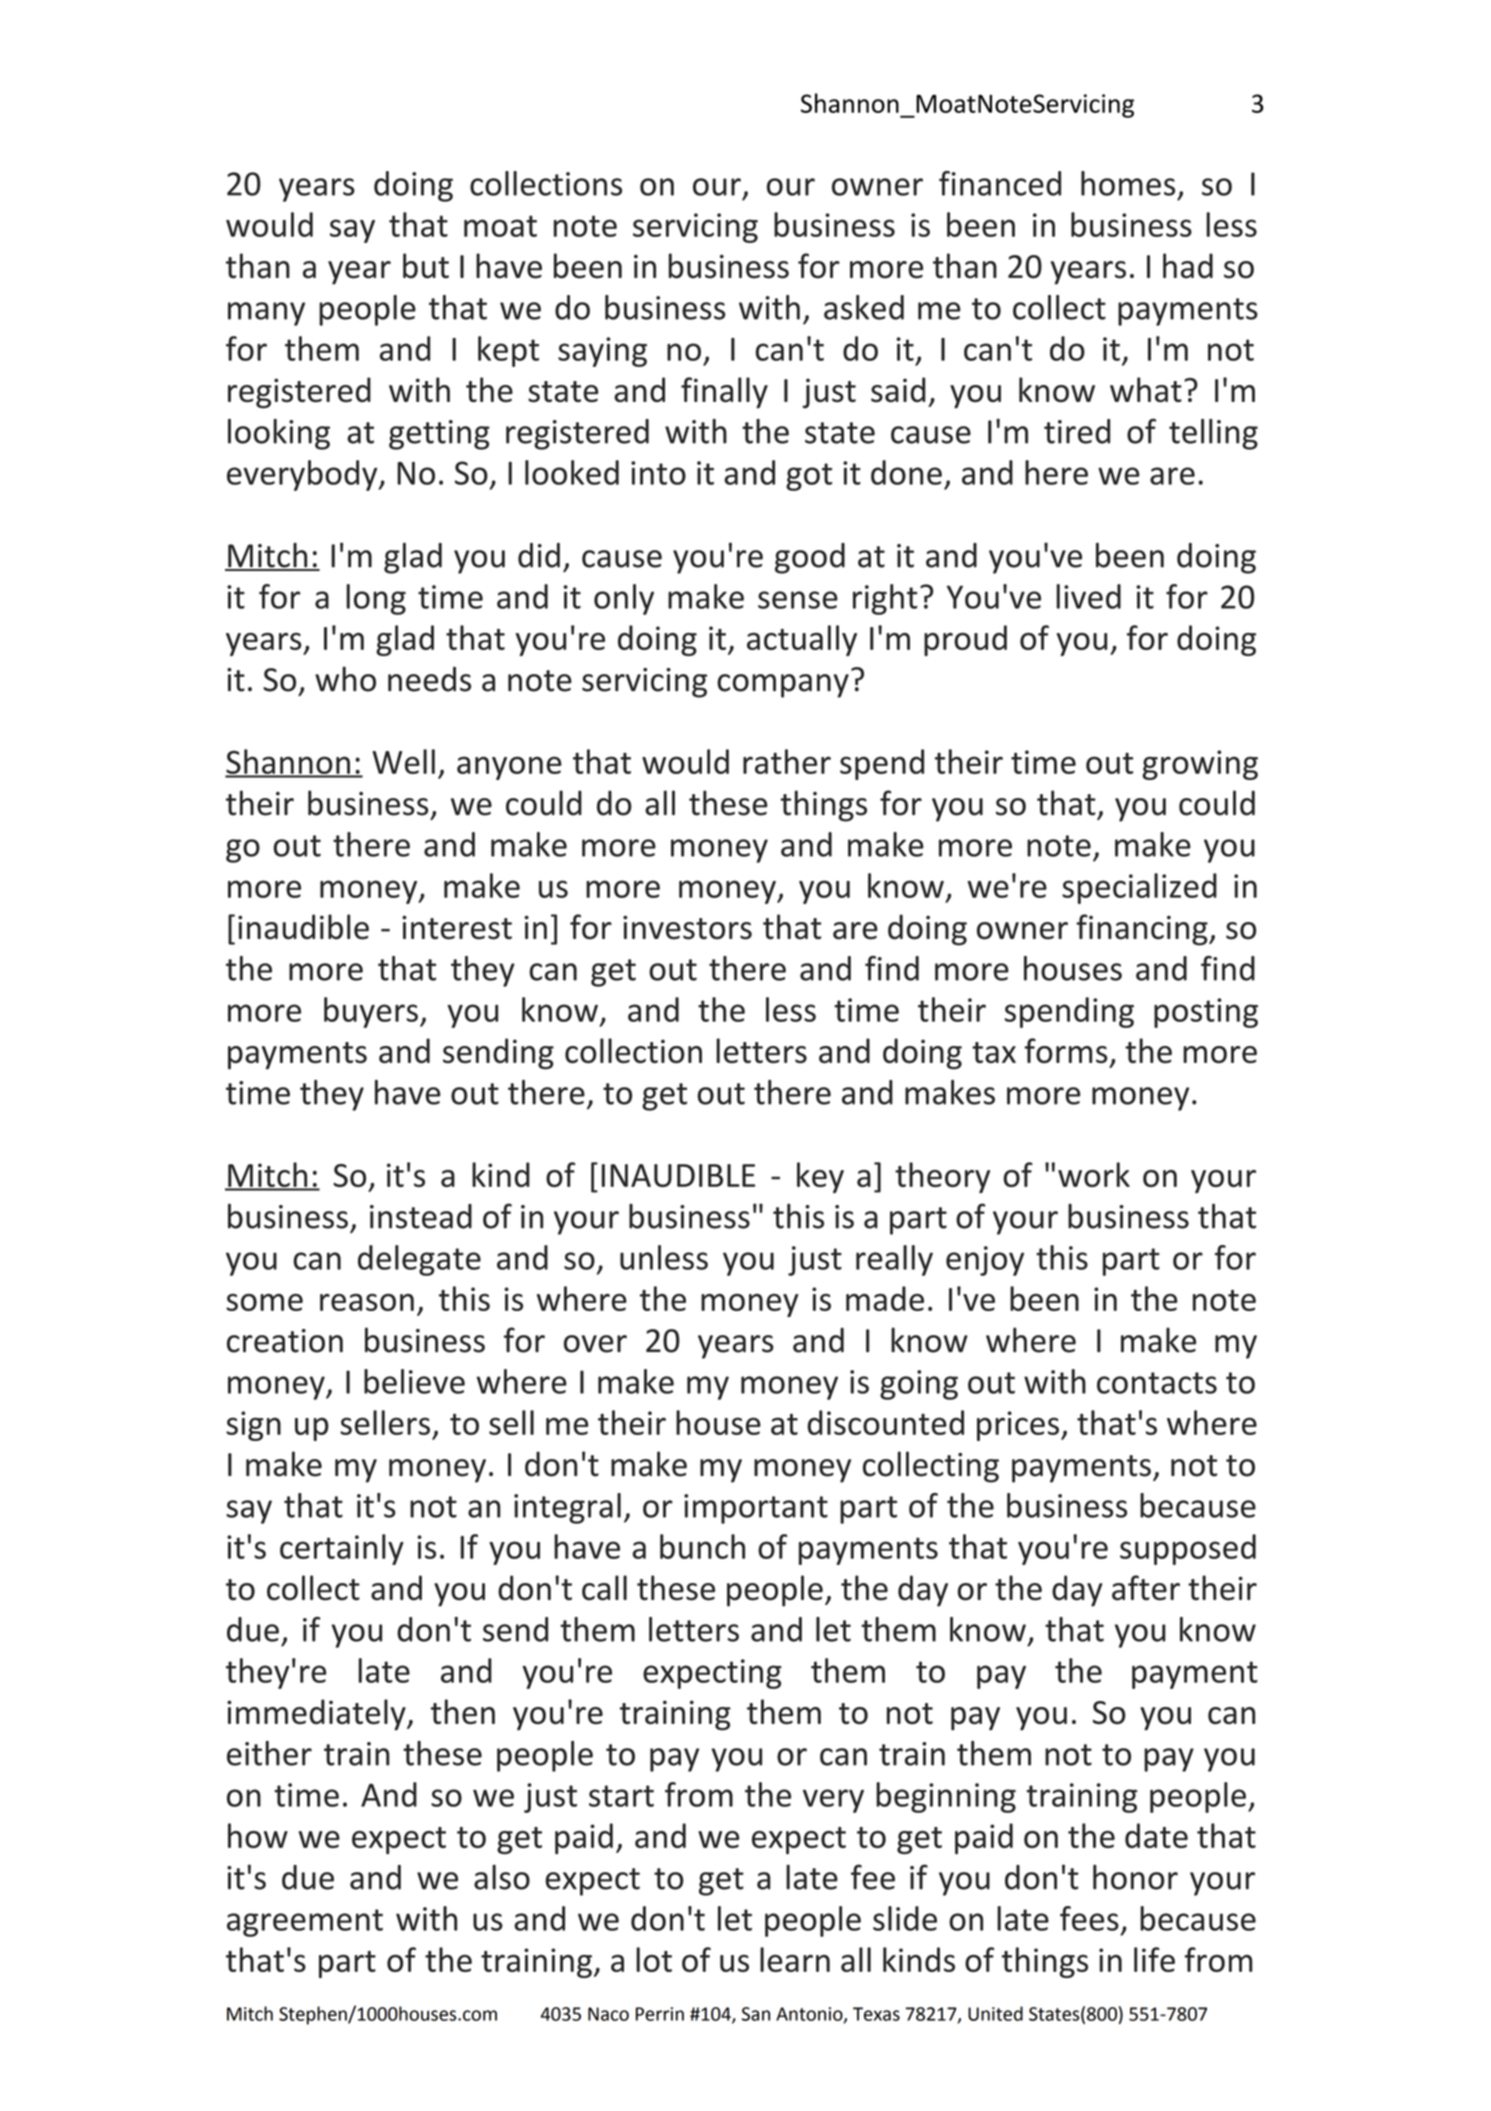 The height and width of the screenshot is (2111, 1491). What do you see at coordinates (1146, 1588) in the screenshot?
I see `after` at bounding box center [1146, 1588].
